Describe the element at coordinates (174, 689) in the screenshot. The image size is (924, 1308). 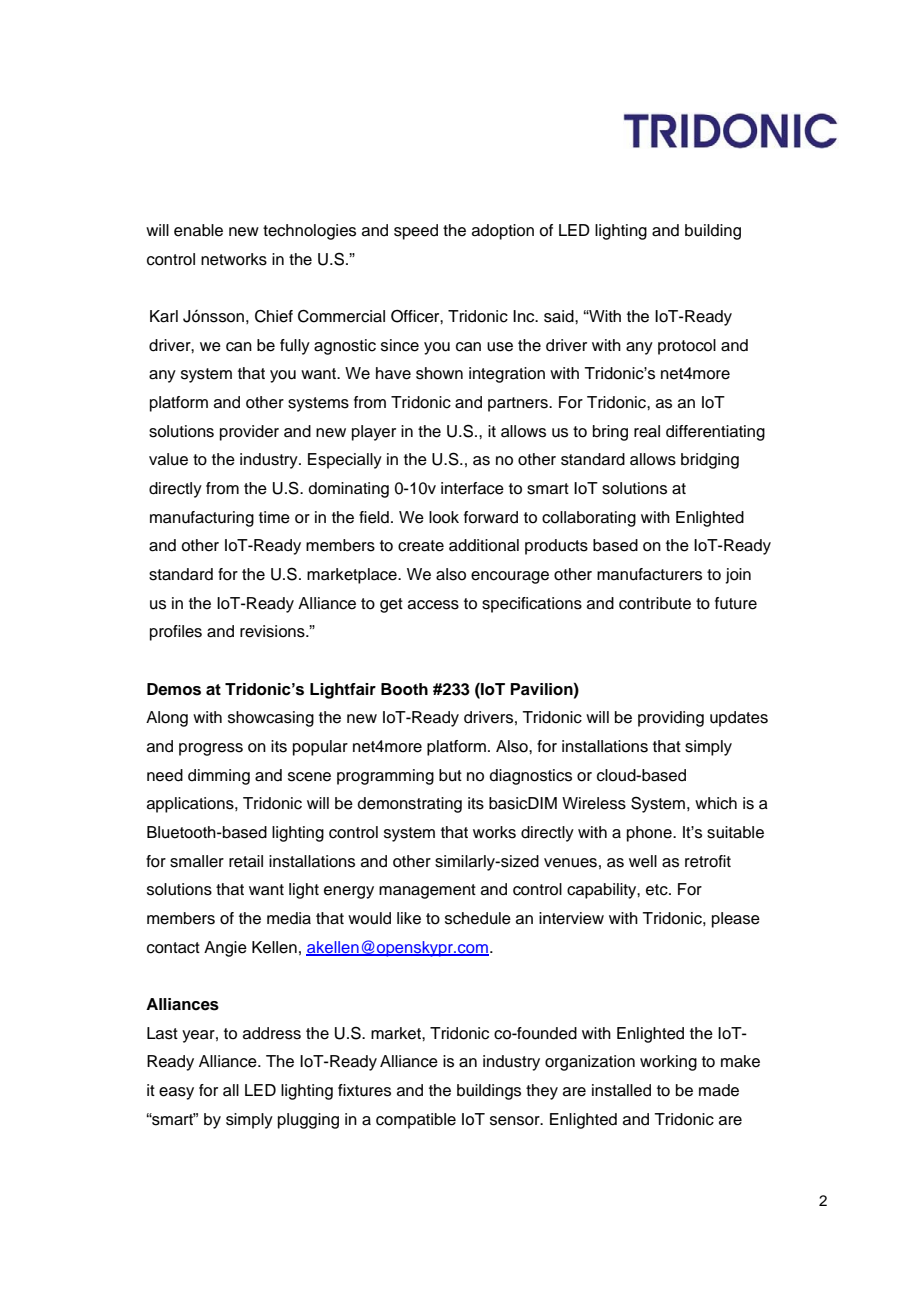
I see `Demos` at that location.
